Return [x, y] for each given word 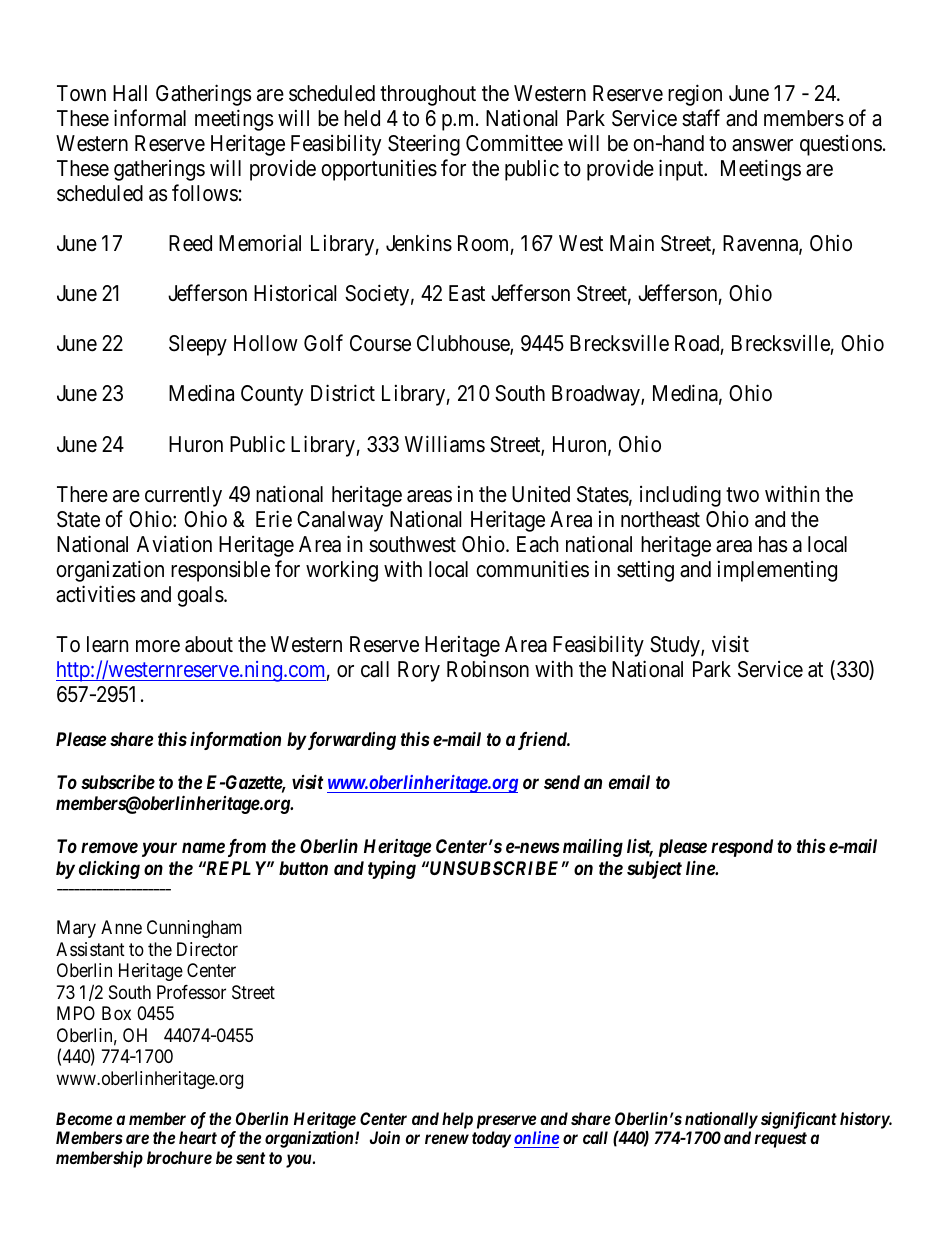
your [159, 850]
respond [742, 848]
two [742, 494]
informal [150, 118]
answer [762, 145]
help [457, 1120]
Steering [424, 145]
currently [183, 496]
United [541, 494]
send [562, 782]
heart [198, 1137]
